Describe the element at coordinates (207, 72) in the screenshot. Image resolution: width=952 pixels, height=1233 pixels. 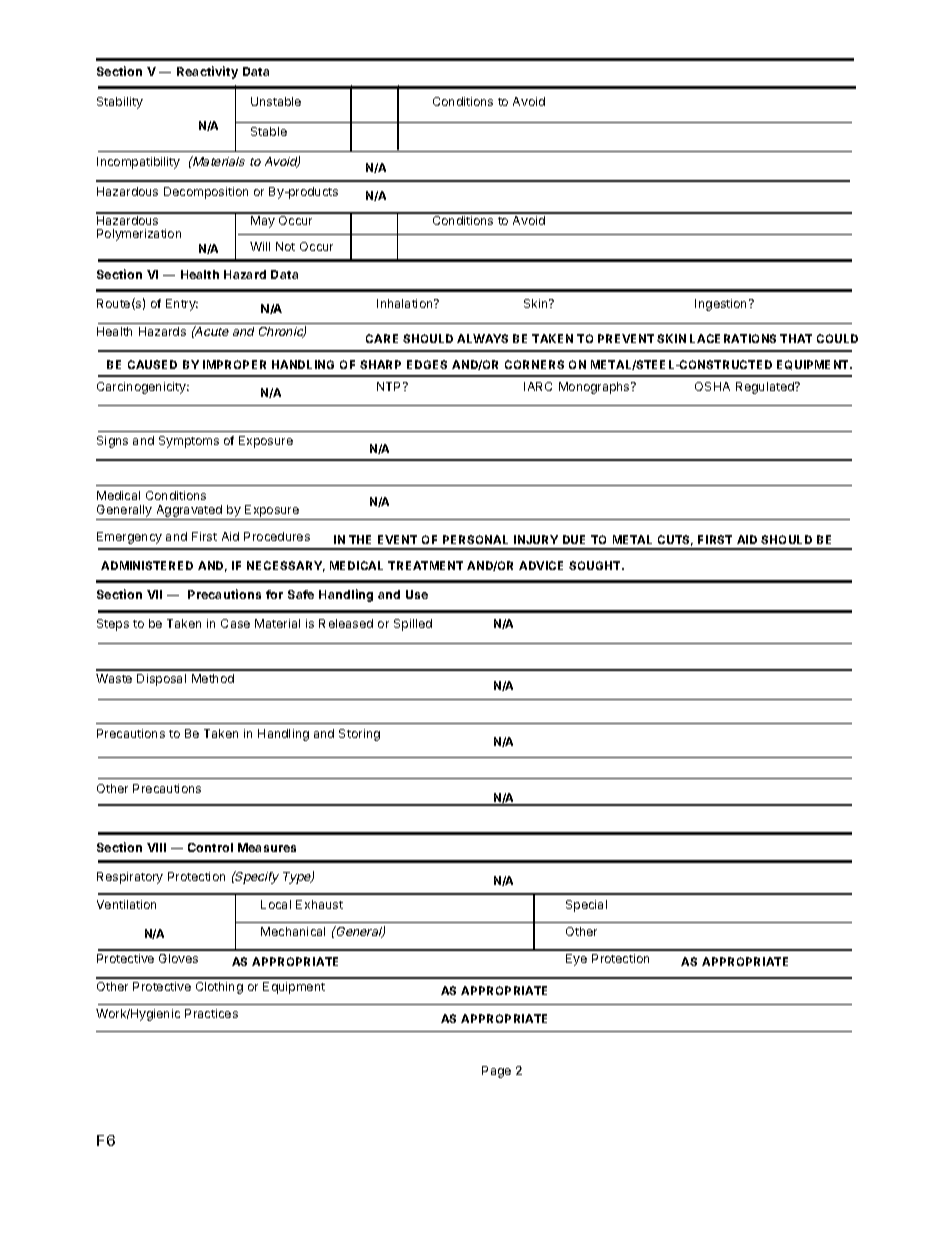
I see `Reactivity` at that location.
